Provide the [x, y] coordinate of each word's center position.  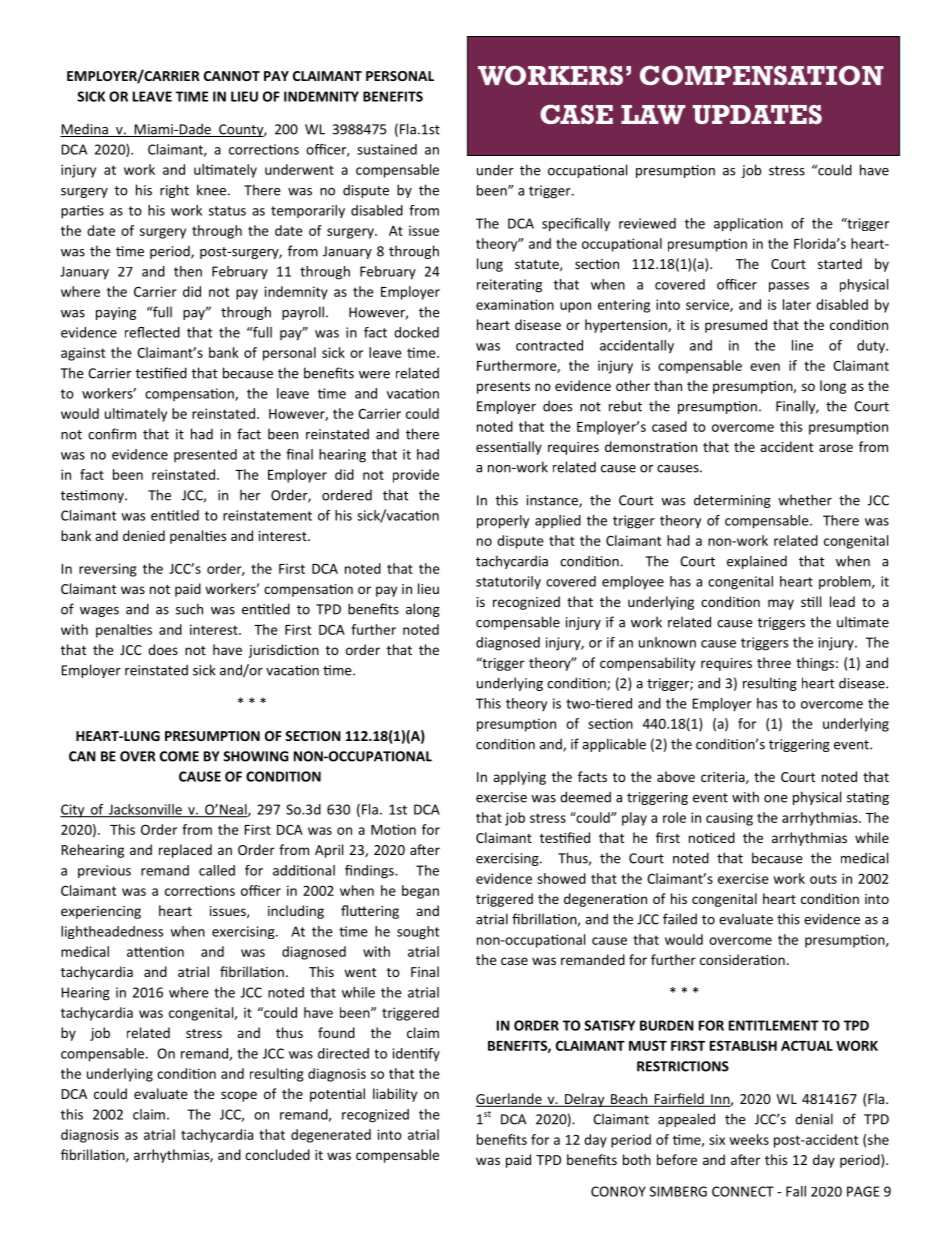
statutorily [508, 583]
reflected [152, 332]
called [217, 870]
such [189, 609]
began [420, 892]
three [774, 662]
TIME [192, 96]
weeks [749, 1139]
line [802, 345]
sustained [387, 149]
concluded [277, 1154]
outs [823, 879]
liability [395, 1095]
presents [503, 388]
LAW [653, 114]
